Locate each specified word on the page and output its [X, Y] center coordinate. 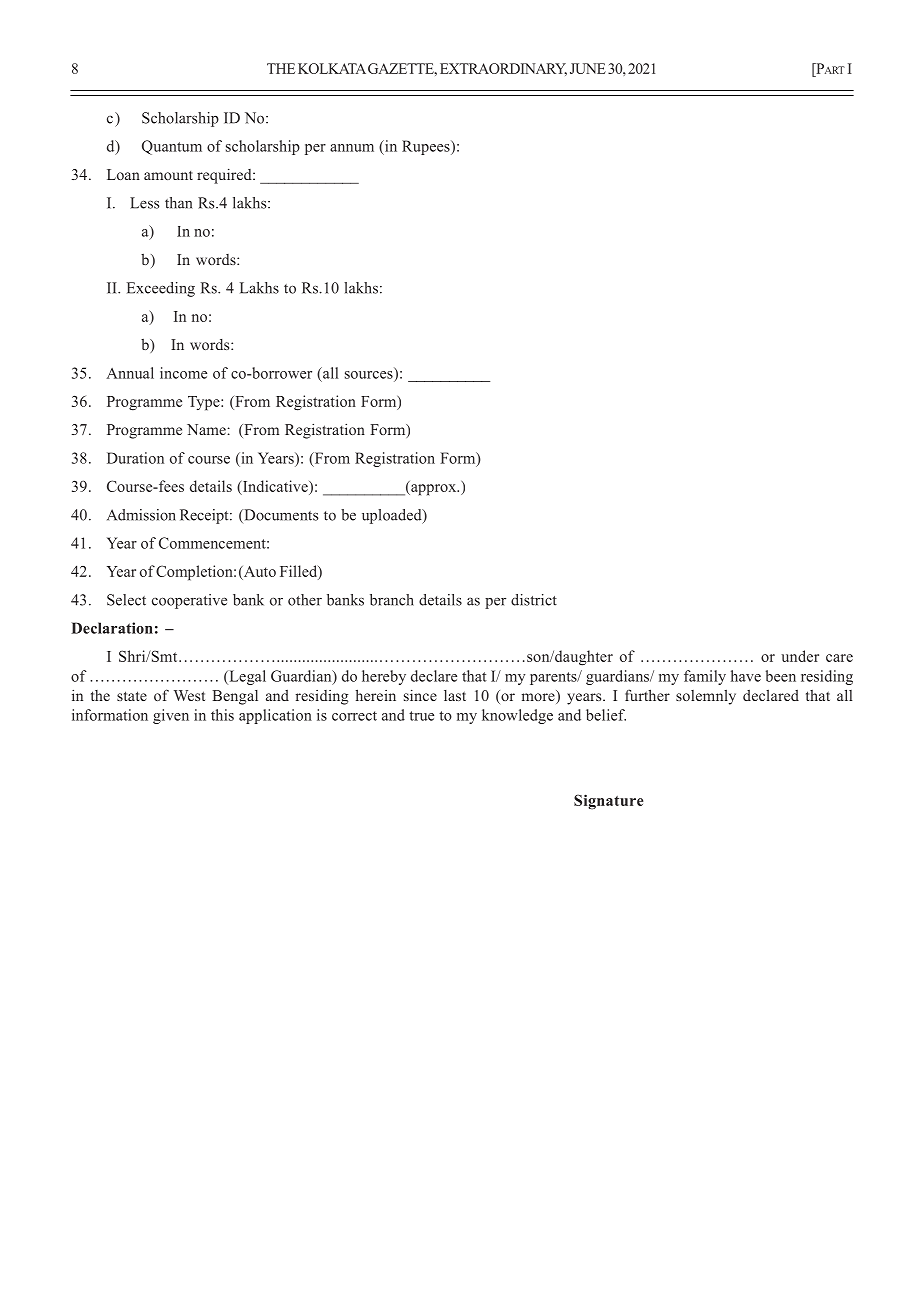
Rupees [427, 147]
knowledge [517, 716]
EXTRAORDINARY [503, 69]
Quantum [172, 147]
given [171, 716]
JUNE [588, 68]
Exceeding [161, 289]
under [800, 656]
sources [370, 373]
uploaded [393, 516]
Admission [141, 515]
